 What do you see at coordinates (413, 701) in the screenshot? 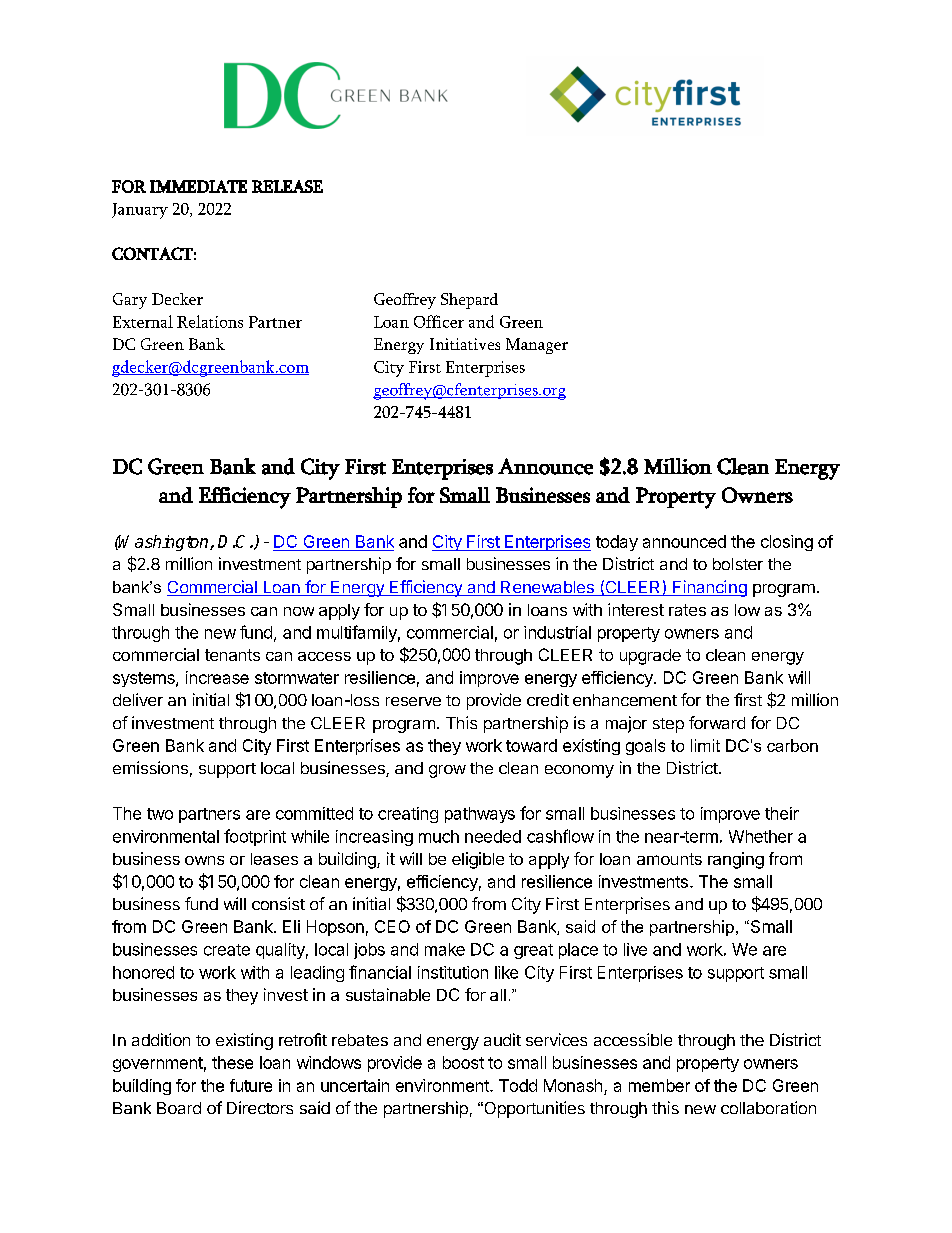
I see `reserve` at bounding box center [413, 701].
